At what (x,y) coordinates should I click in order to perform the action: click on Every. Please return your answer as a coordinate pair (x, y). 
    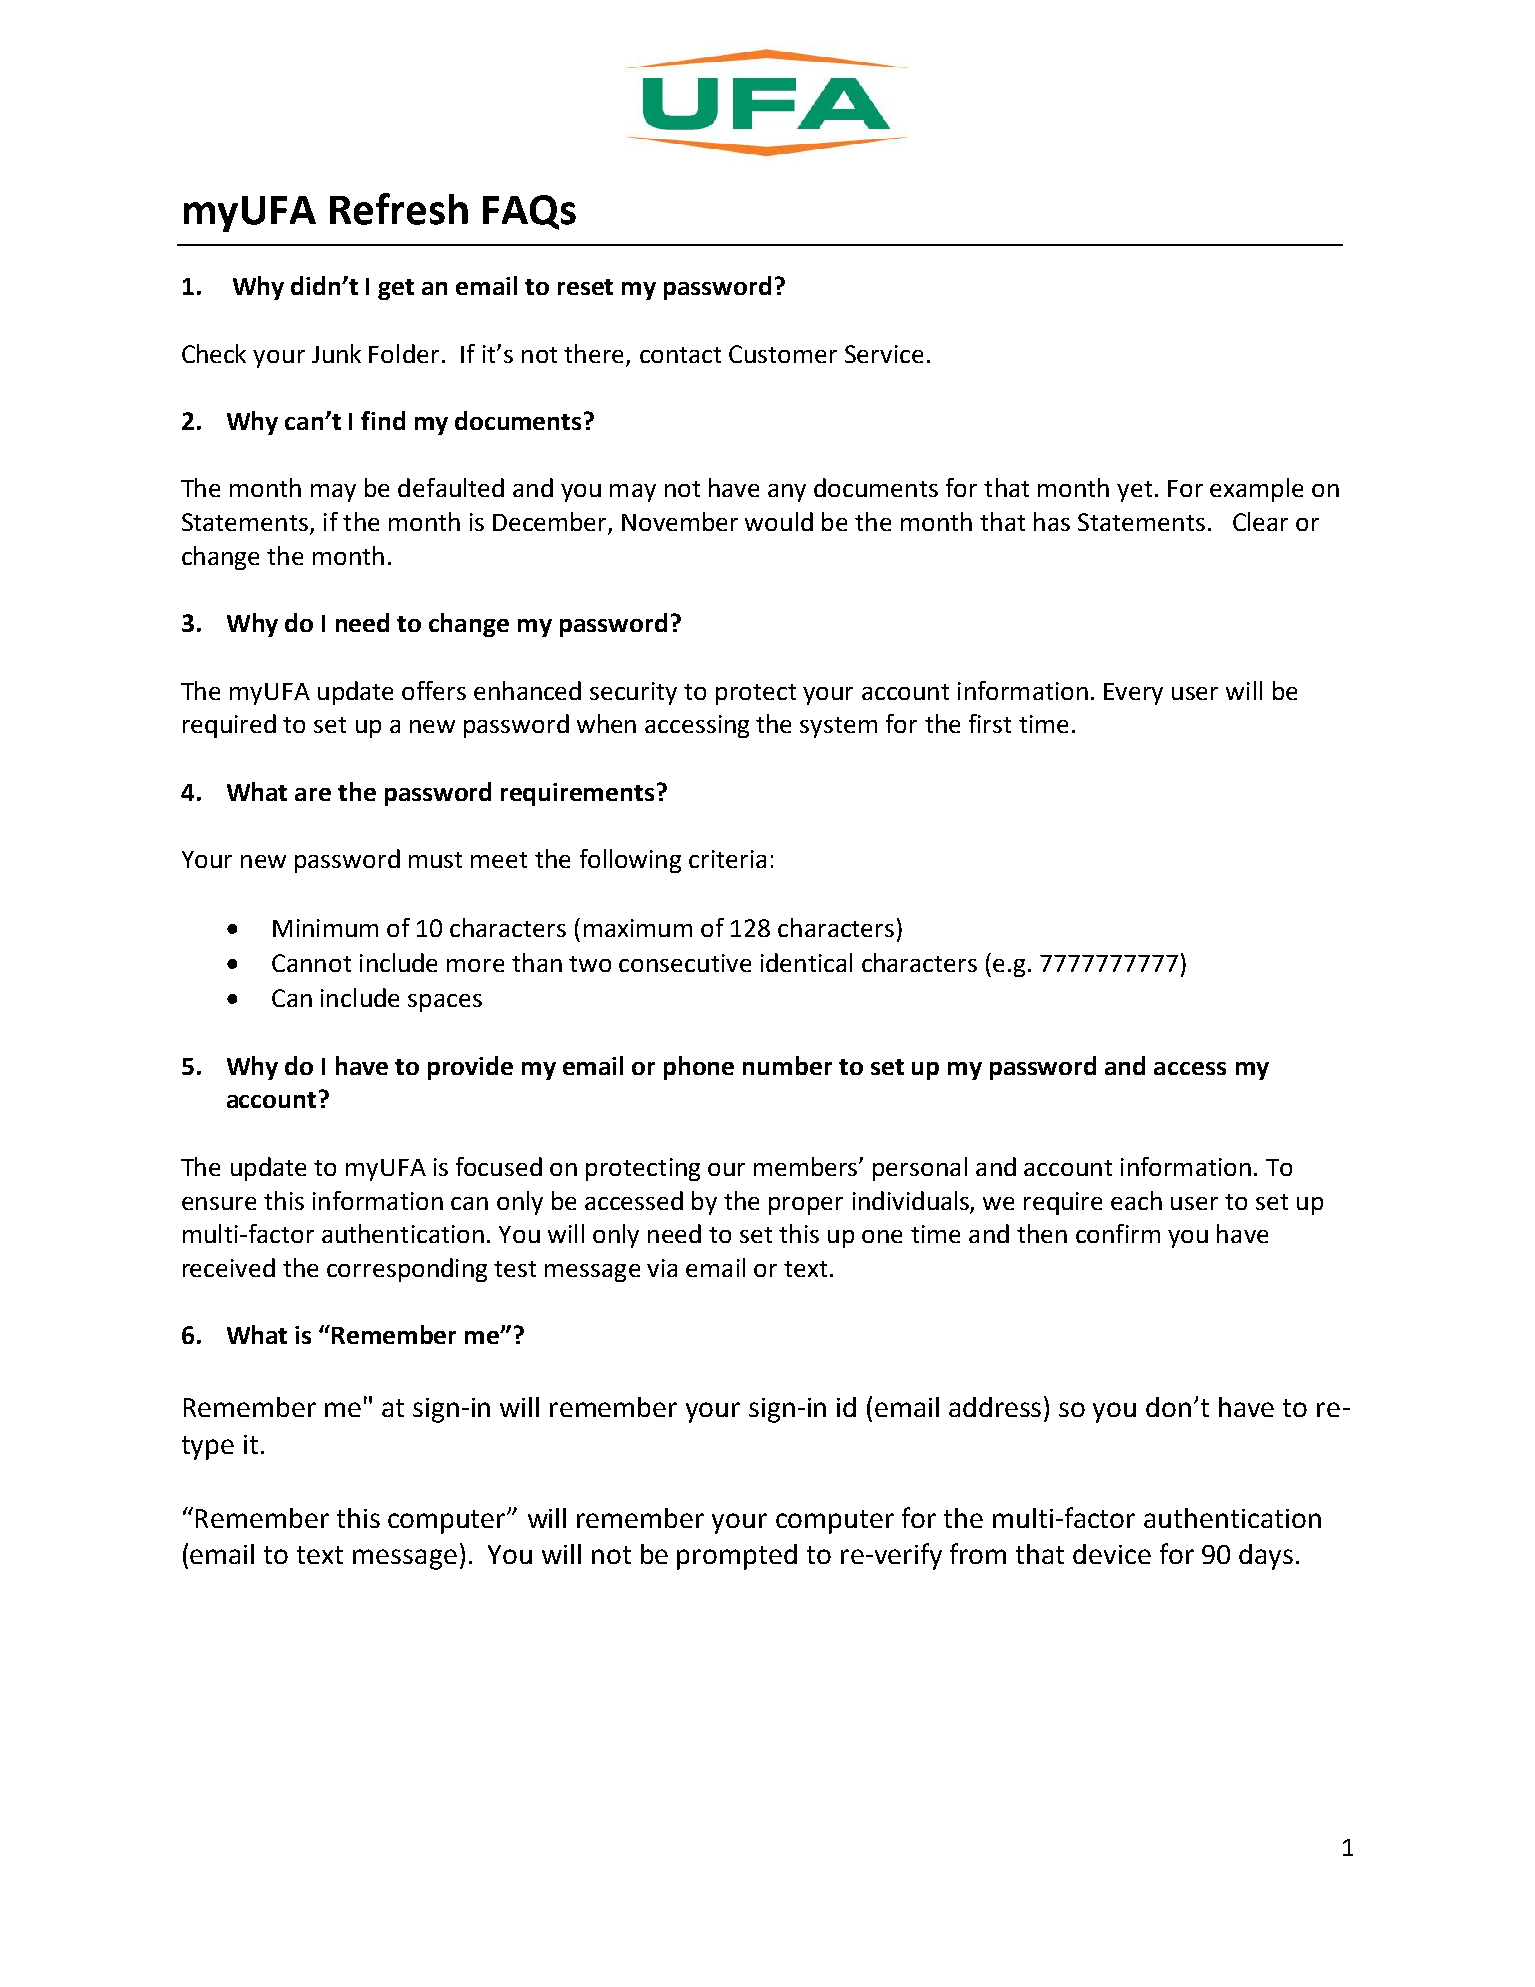
    Looking at the image, I should click on (1133, 694).
